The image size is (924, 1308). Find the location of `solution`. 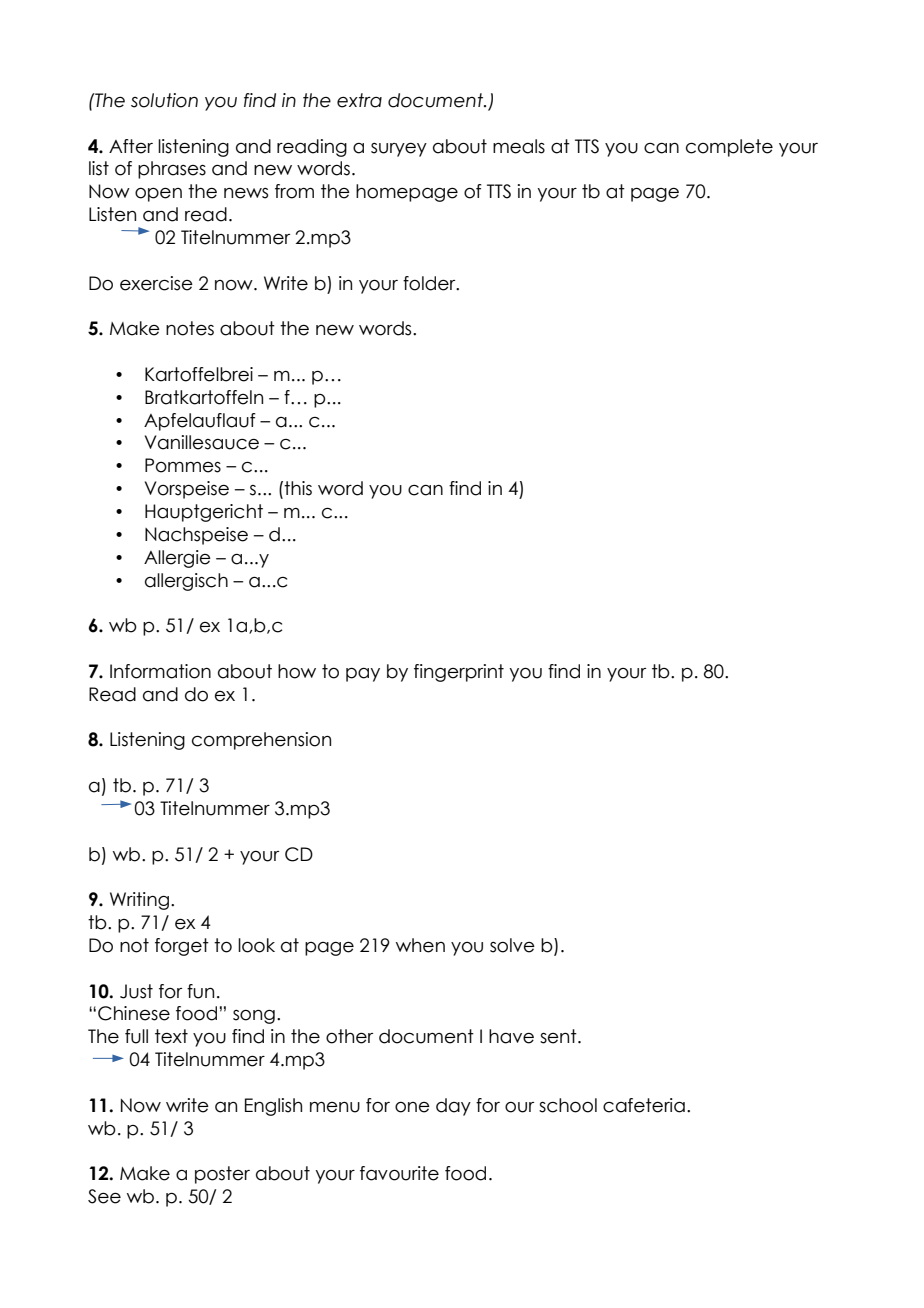

solution is located at coordinates (164, 100).
